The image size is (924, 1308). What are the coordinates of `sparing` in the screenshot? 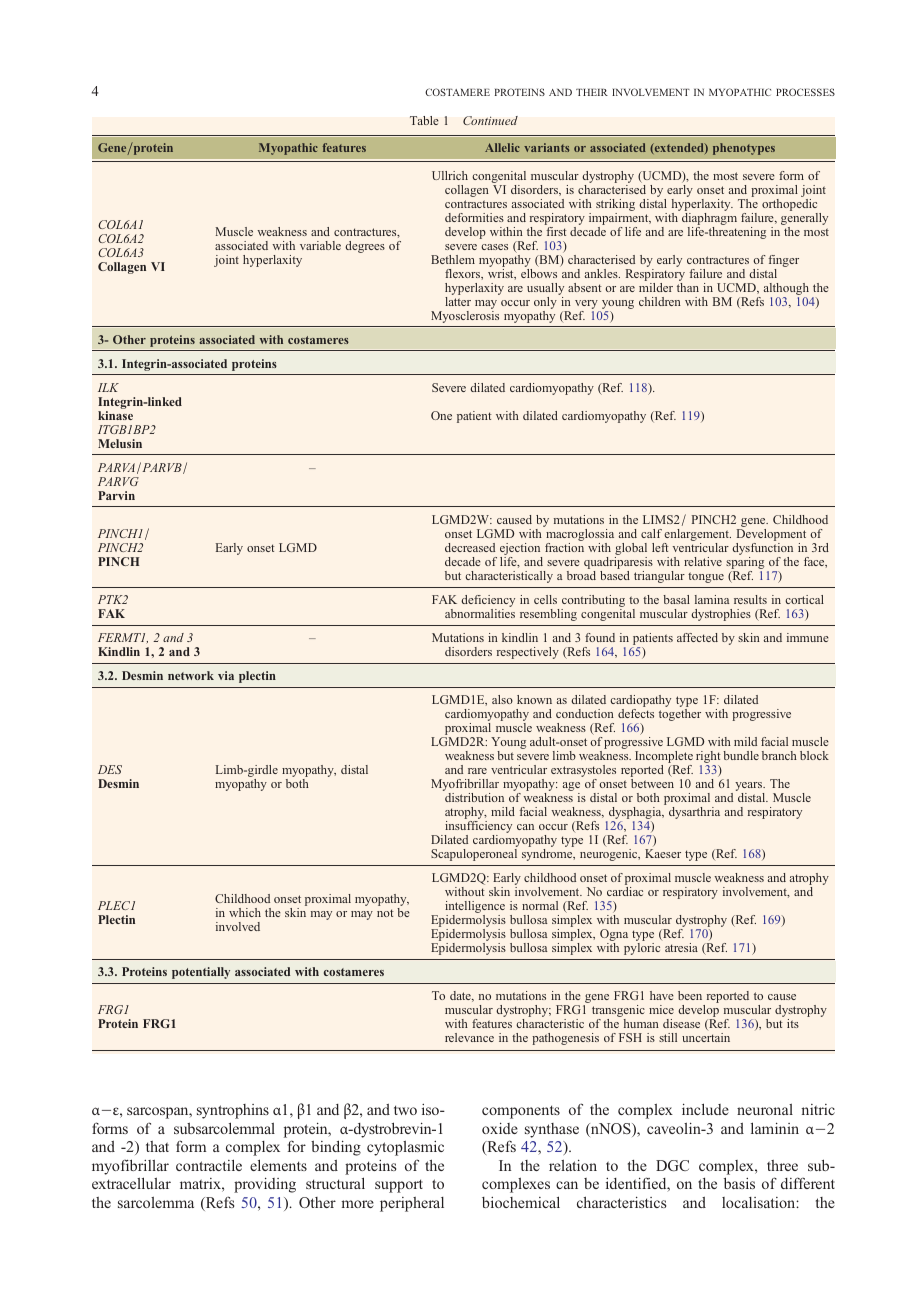 It's located at (745, 564).
